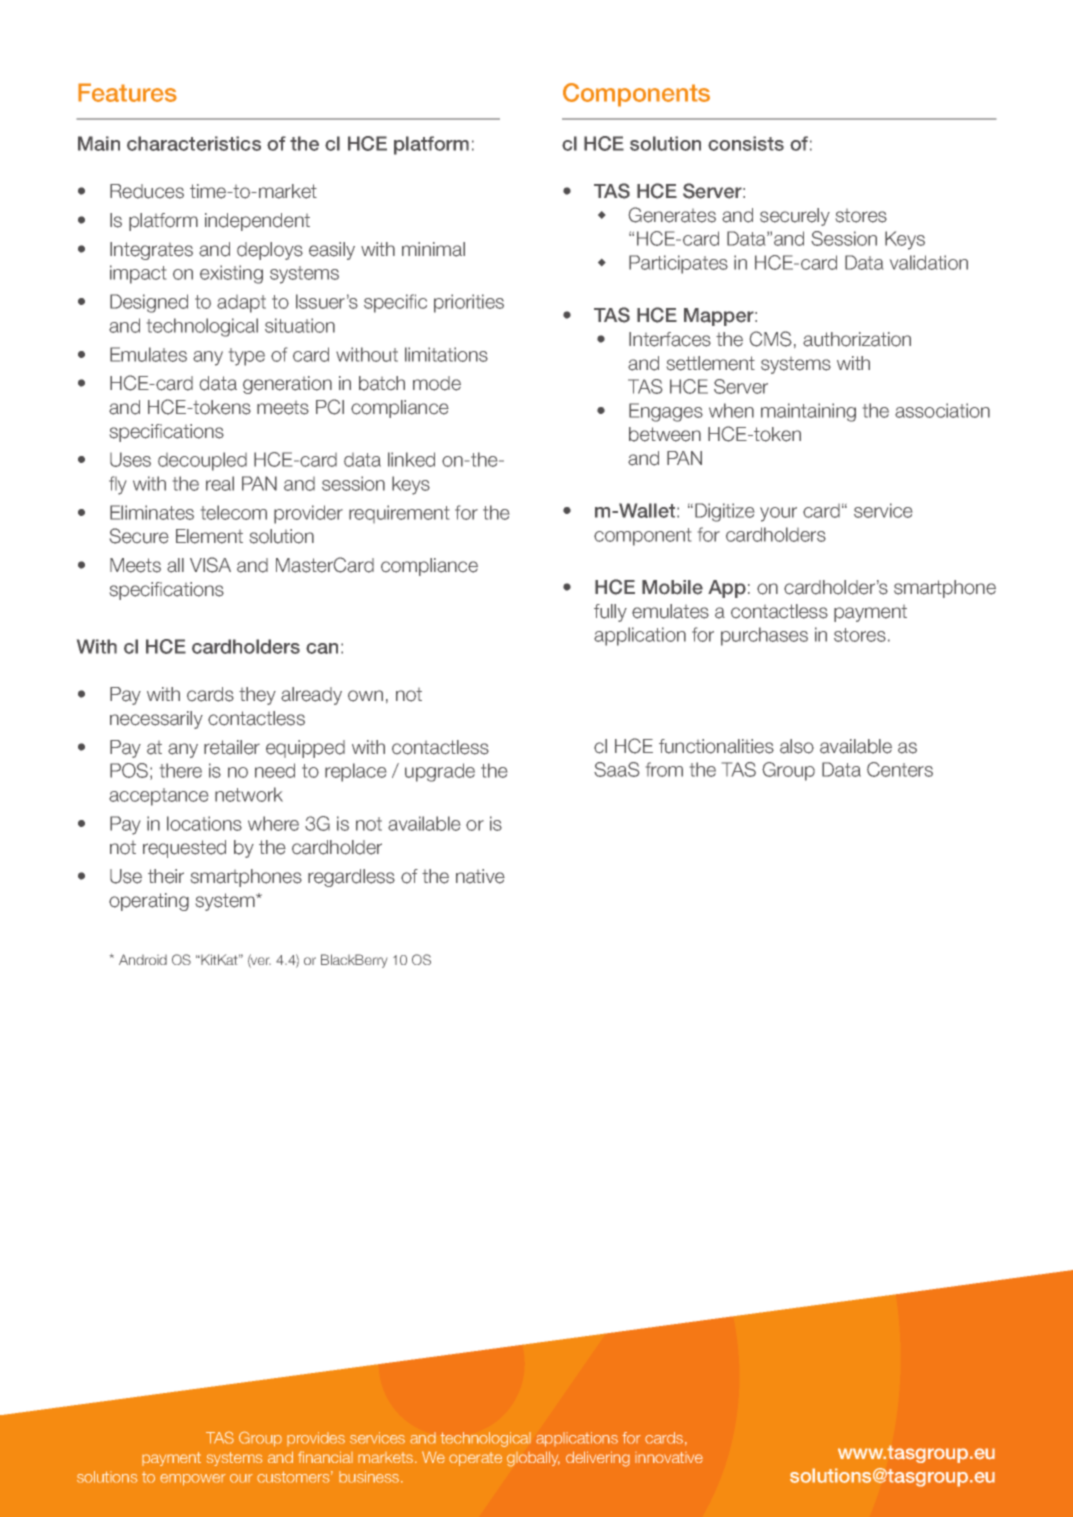 This screenshot has height=1517, width=1073. Describe the element at coordinates (249, 794) in the screenshot. I see `network` at that location.
